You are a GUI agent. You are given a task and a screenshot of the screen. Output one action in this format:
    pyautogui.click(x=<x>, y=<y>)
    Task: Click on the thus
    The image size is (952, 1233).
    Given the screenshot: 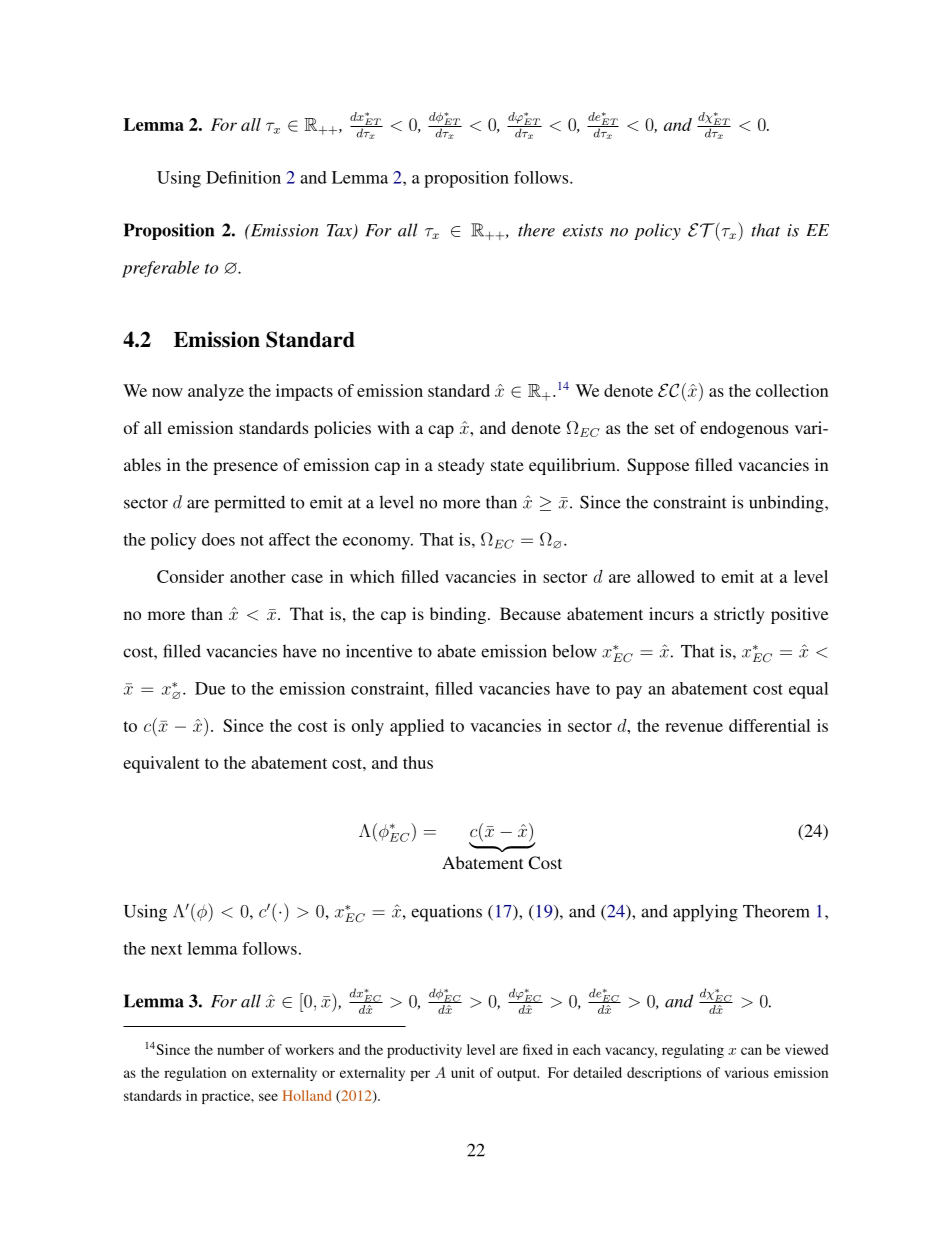 What is the action you would take?
    pyautogui.click(x=418, y=762)
